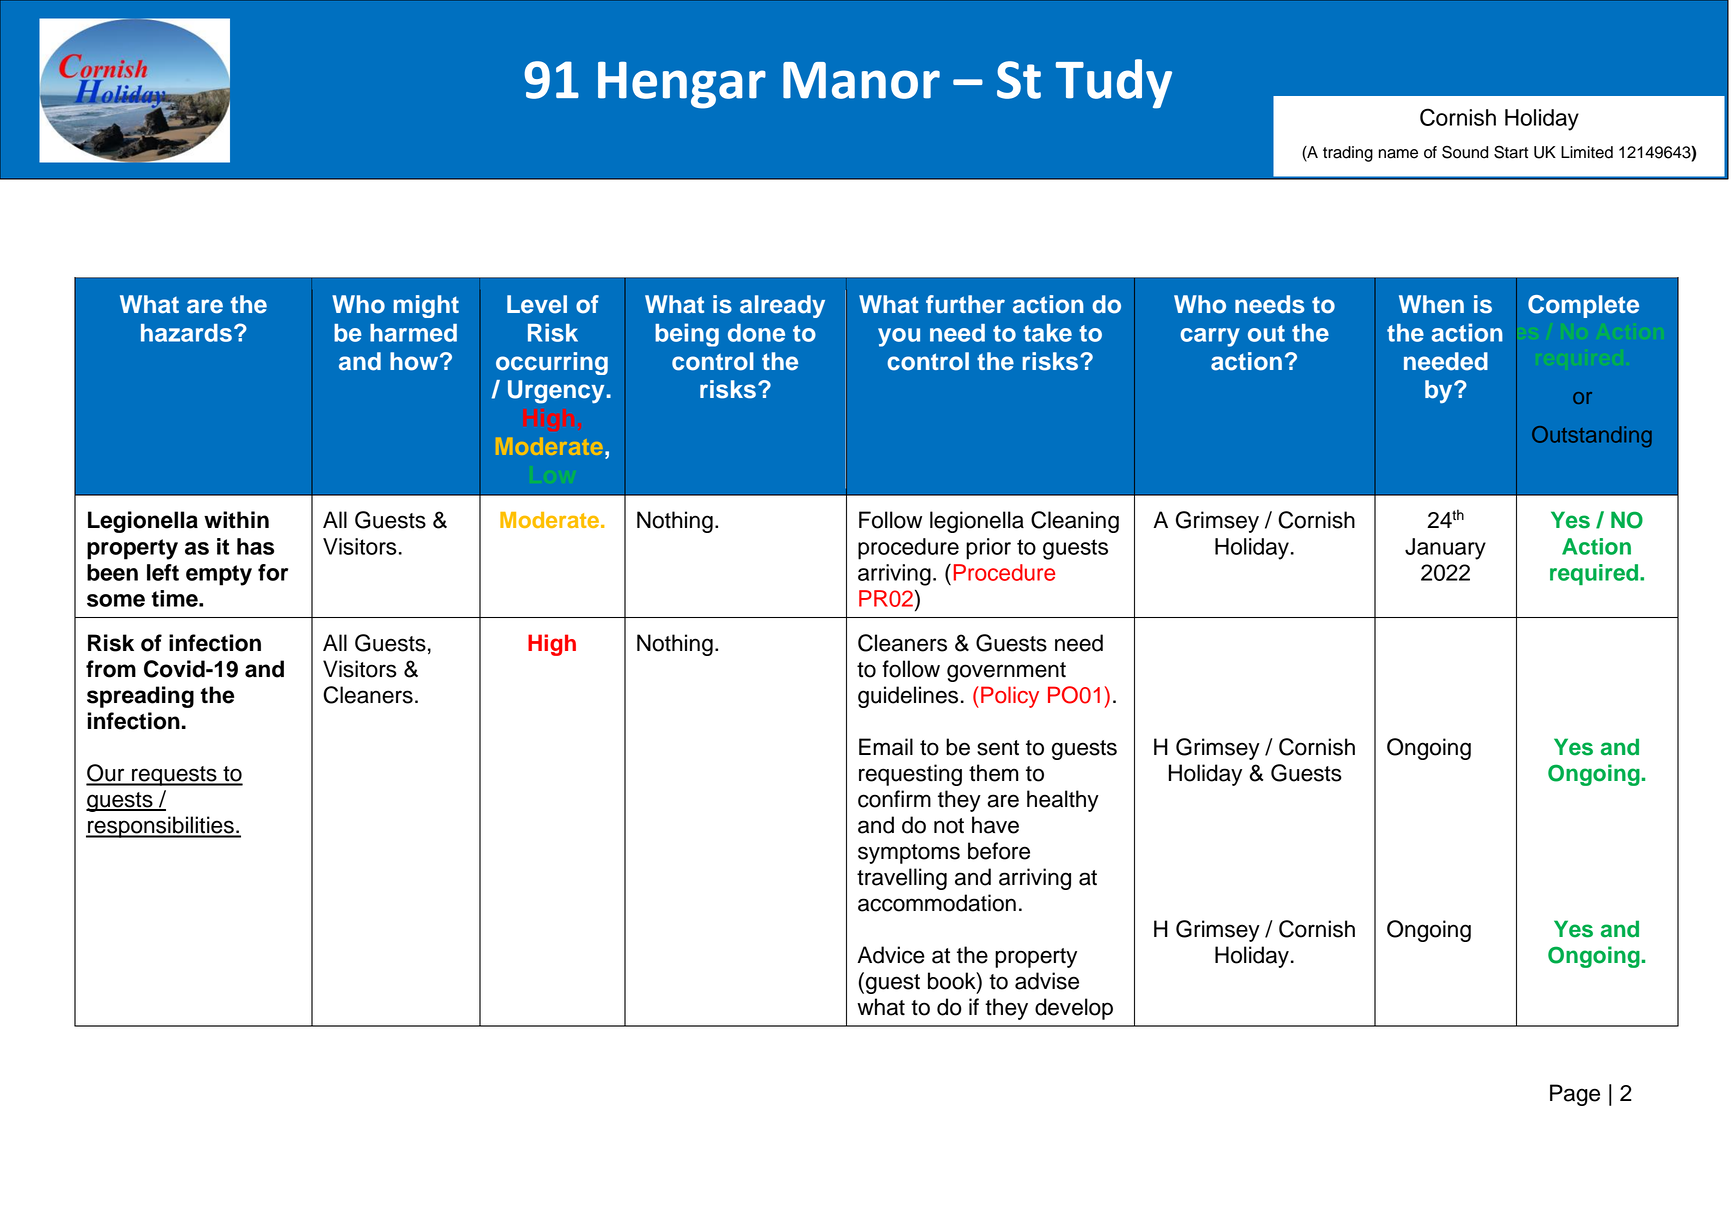  Describe the element at coordinates (186, 333) in the document. I see `hazards` at that location.
